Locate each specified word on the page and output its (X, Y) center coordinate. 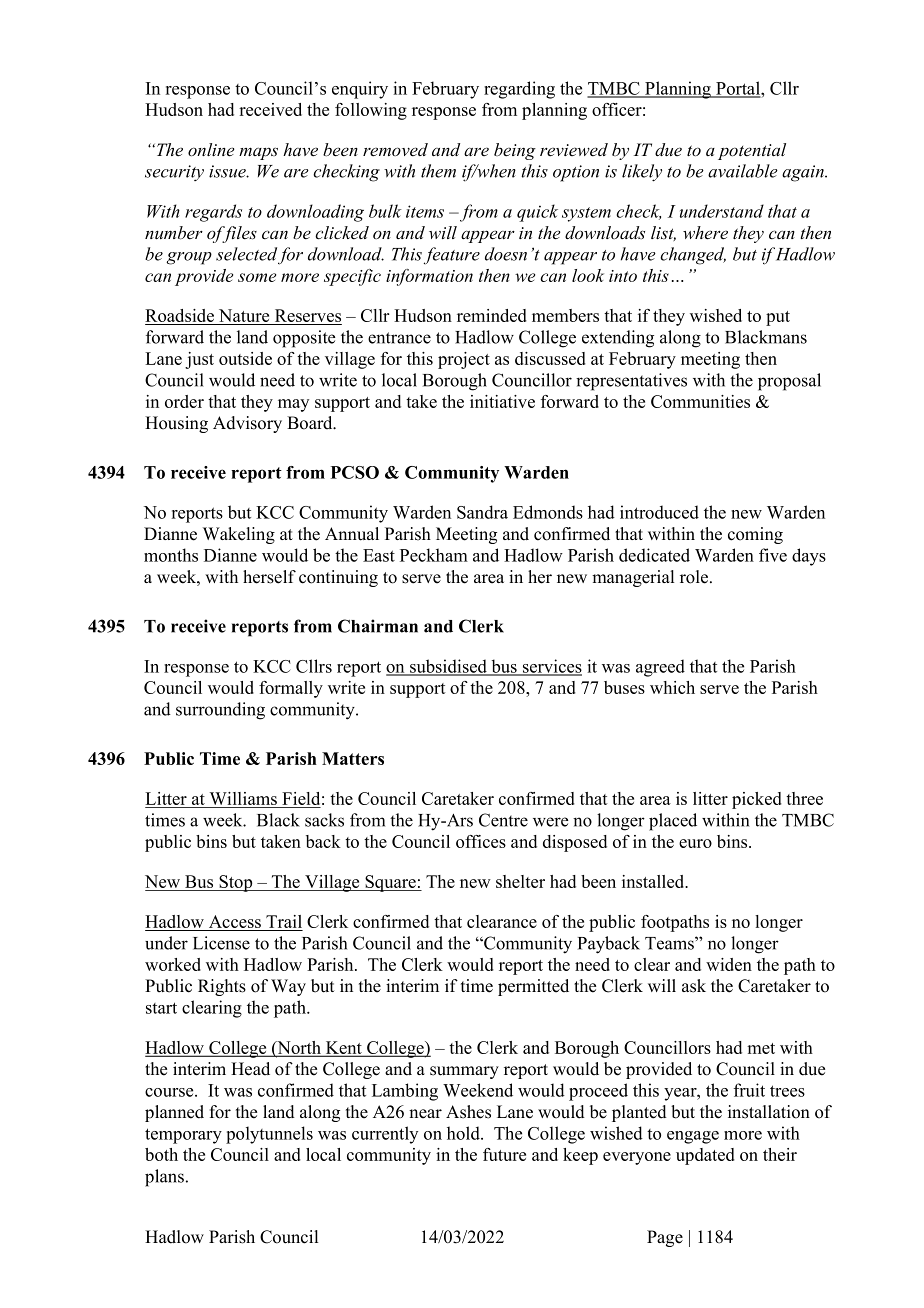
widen (729, 964)
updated (705, 1156)
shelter (520, 881)
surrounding (220, 711)
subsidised (448, 667)
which (672, 687)
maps (258, 153)
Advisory (247, 424)
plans (164, 1178)
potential (752, 151)
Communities (700, 401)
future (504, 1154)
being (515, 151)
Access (235, 923)
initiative (502, 401)
